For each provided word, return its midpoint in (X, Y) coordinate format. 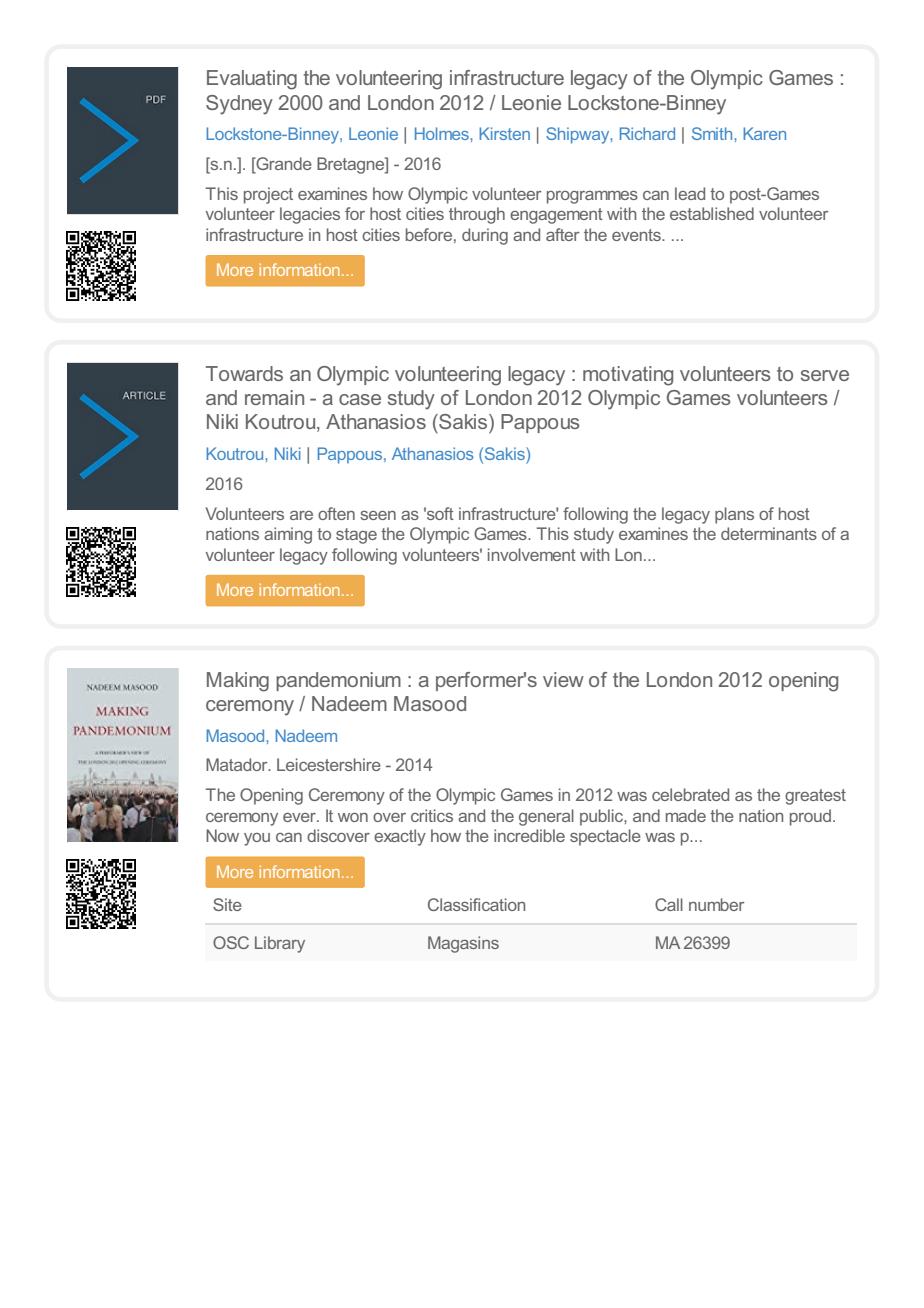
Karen (764, 133)
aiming (288, 535)
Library (280, 944)
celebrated (690, 794)
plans (734, 515)
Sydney (239, 105)
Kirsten (504, 133)
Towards (244, 373)
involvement (532, 554)
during (485, 236)
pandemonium (338, 681)
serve (825, 375)
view (563, 679)
